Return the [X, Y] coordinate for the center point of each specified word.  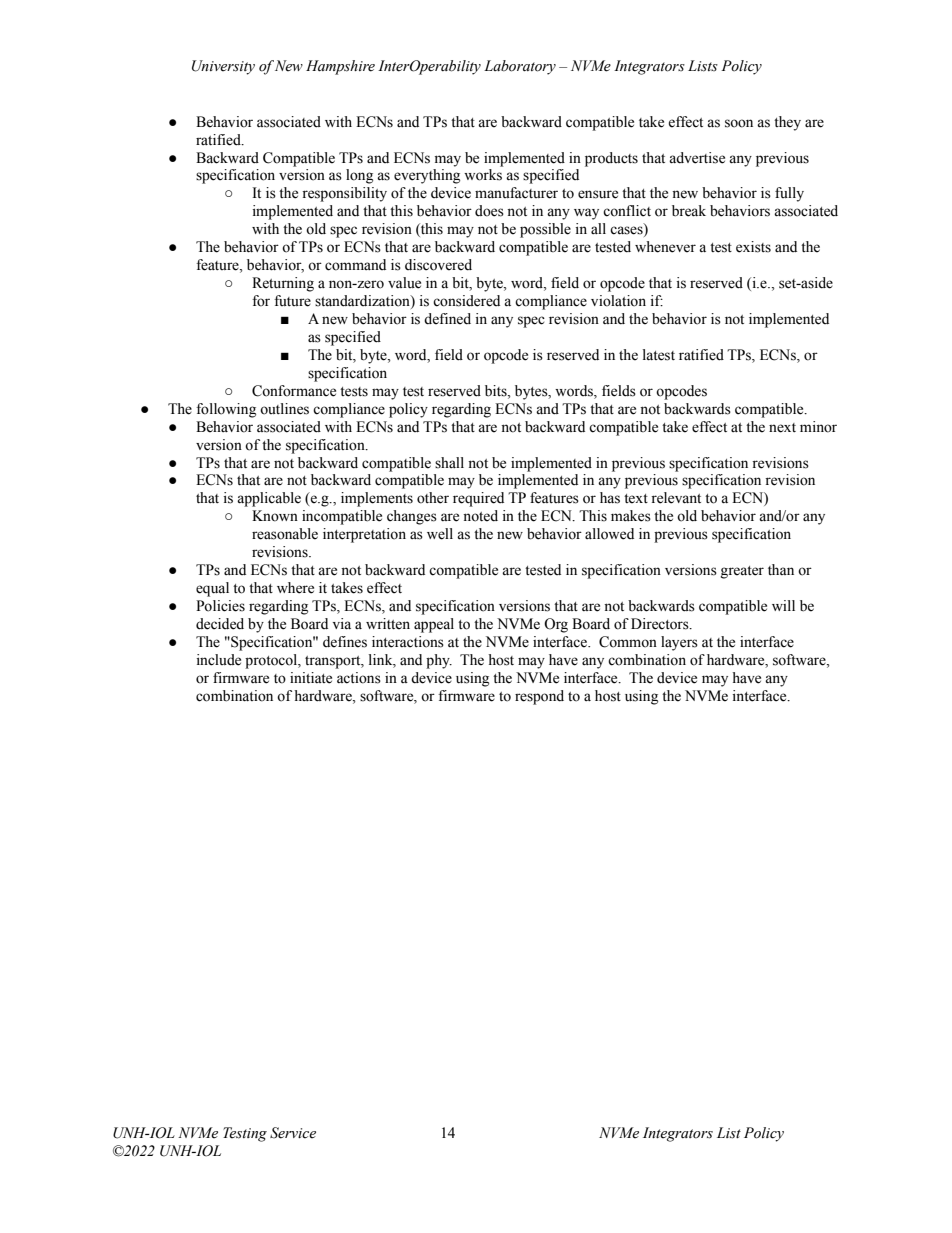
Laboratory [520, 67]
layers [679, 643]
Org [556, 625]
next [782, 428]
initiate [311, 678]
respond [539, 697]
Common [628, 642]
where [295, 588]
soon [739, 123]
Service [293, 1133]
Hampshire [340, 67]
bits [497, 391]
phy [439, 661]
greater [742, 572]
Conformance [294, 391]
